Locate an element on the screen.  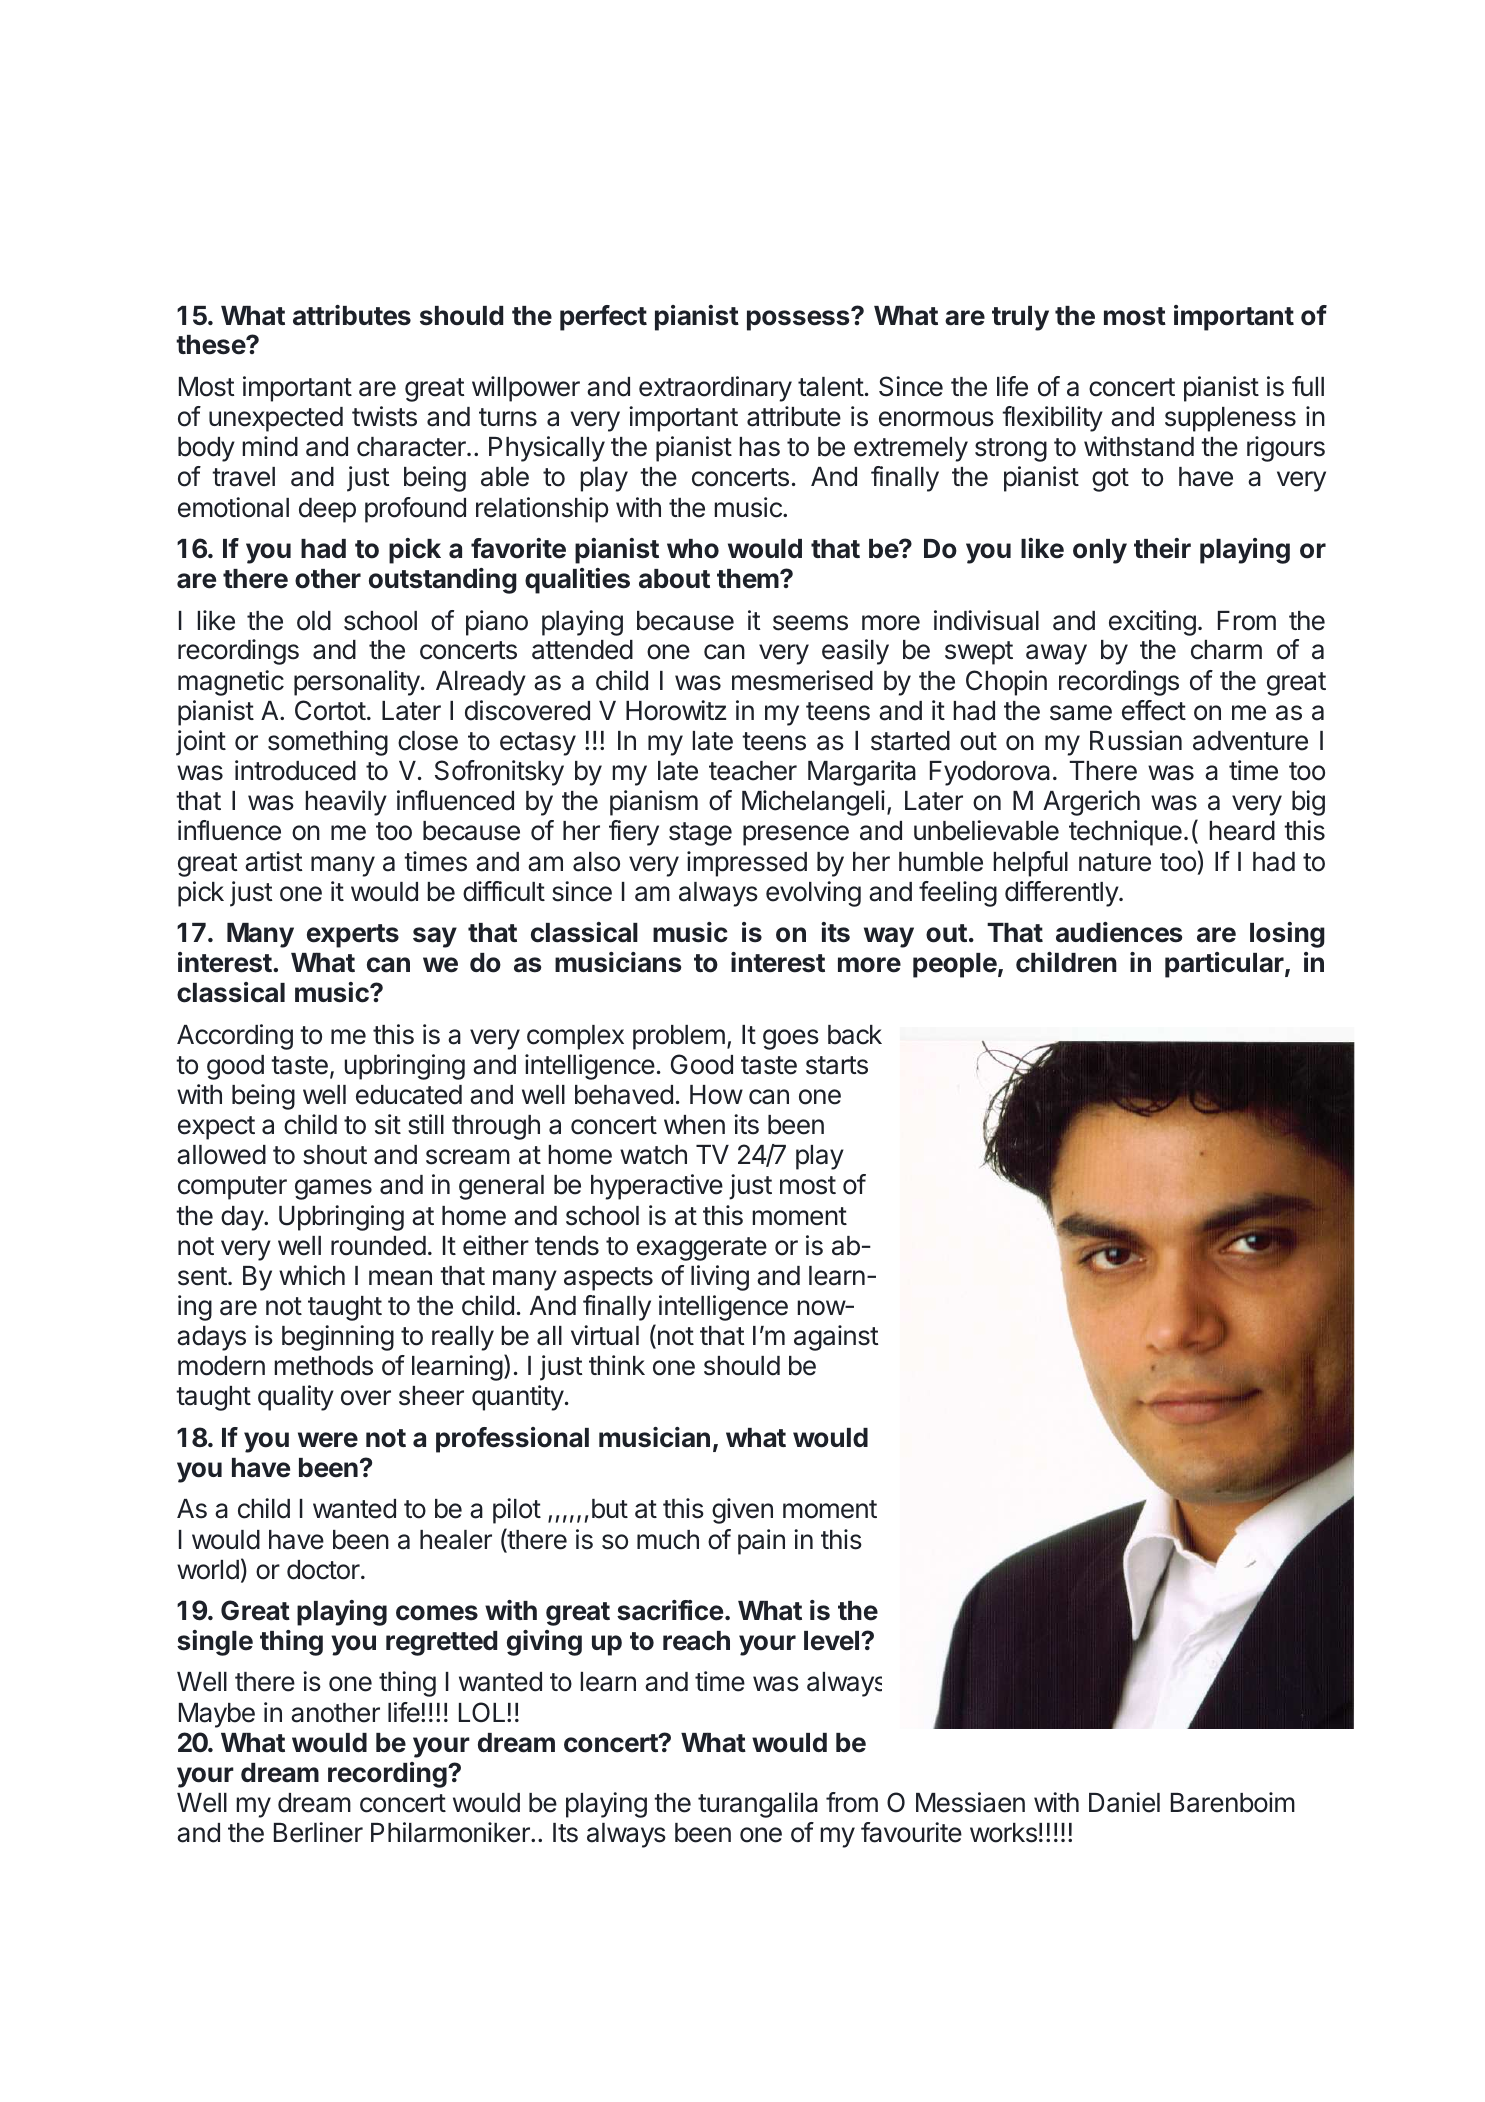
suppleness is located at coordinates (1230, 419).
